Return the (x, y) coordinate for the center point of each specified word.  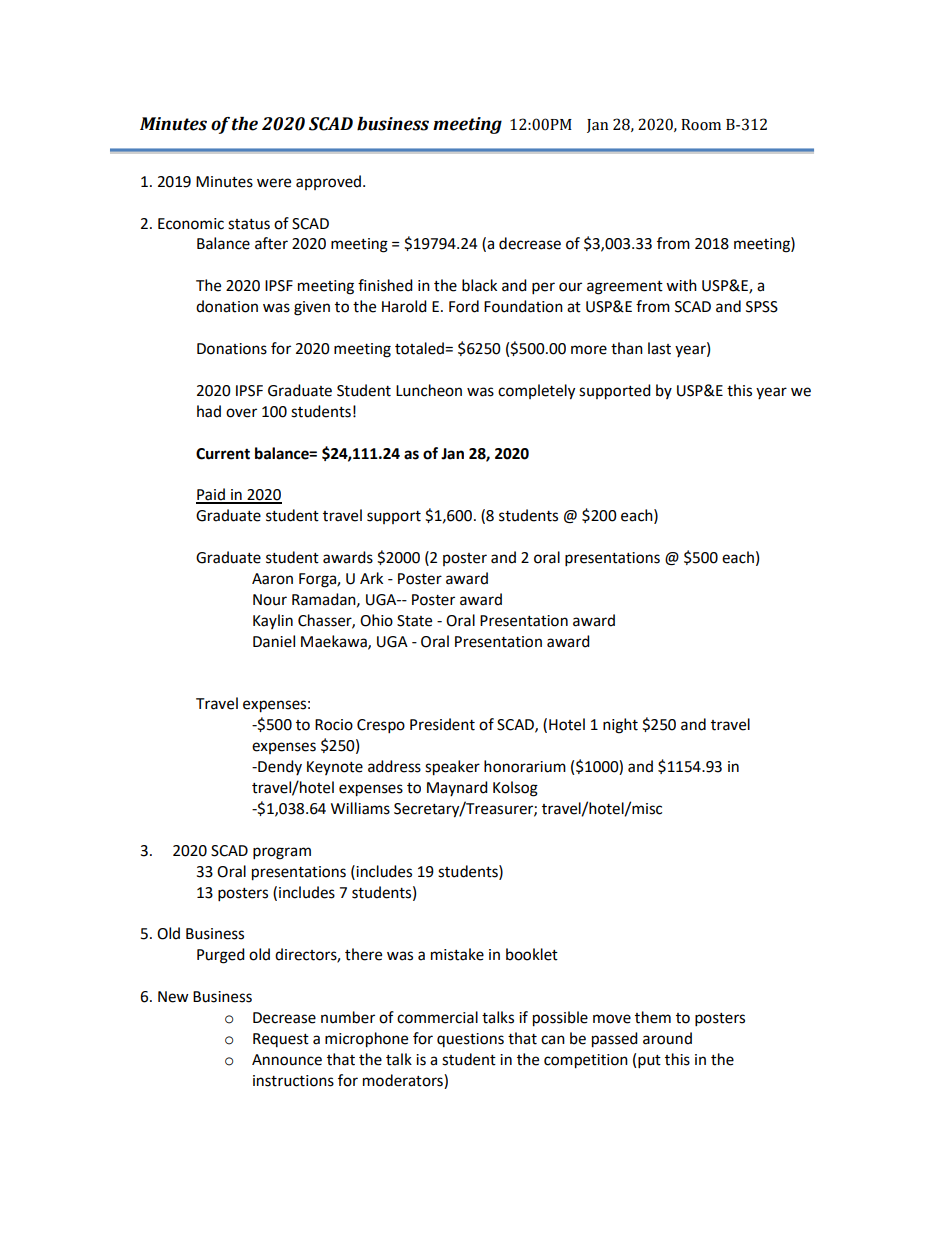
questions (470, 1040)
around (667, 1038)
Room (701, 125)
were (274, 183)
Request (281, 1040)
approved (328, 182)
